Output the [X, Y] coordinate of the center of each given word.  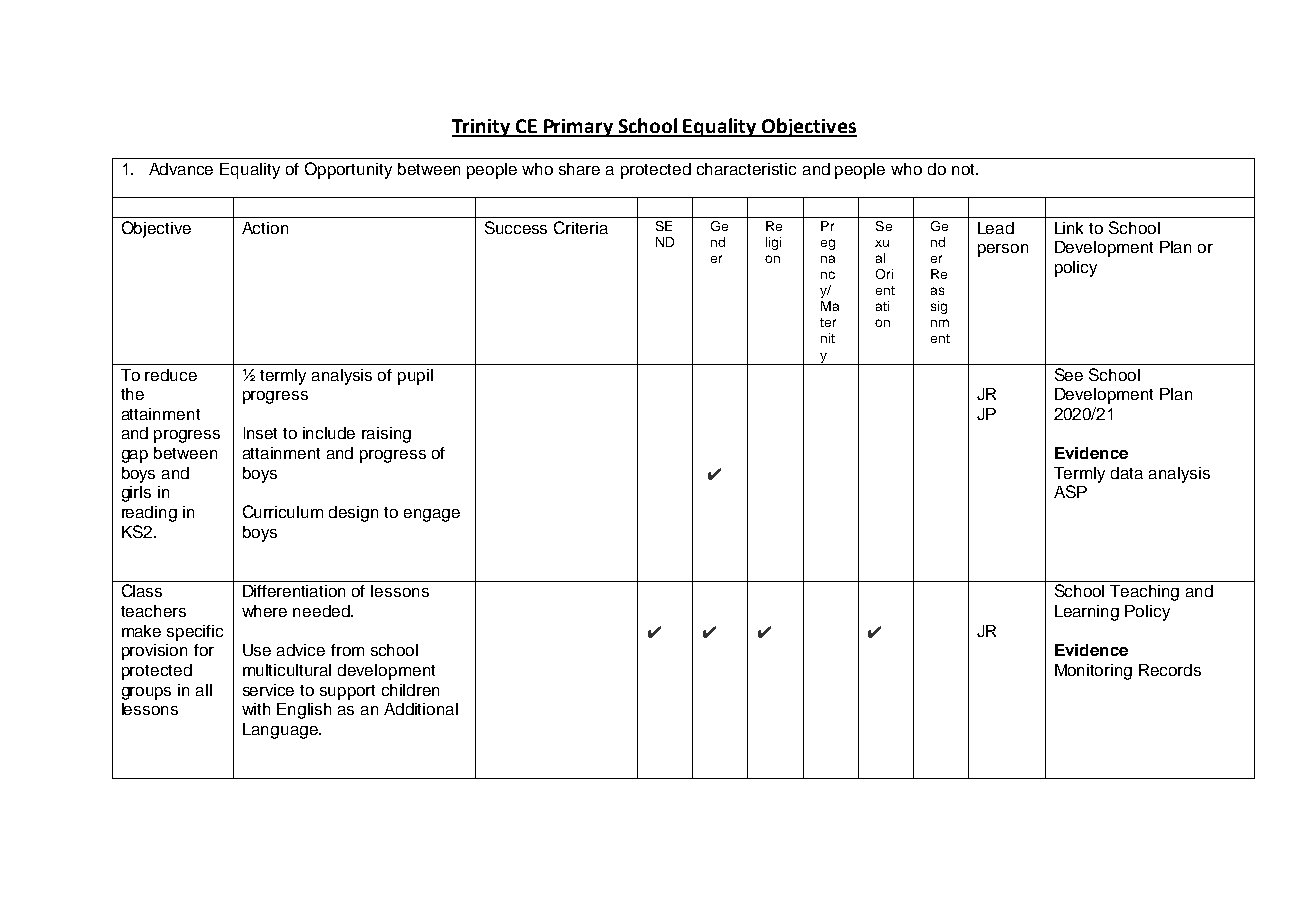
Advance [181, 169]
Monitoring [1093, 672]
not [964, 169]
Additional [421, 709]
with [256, 709]
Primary [579, 128]
